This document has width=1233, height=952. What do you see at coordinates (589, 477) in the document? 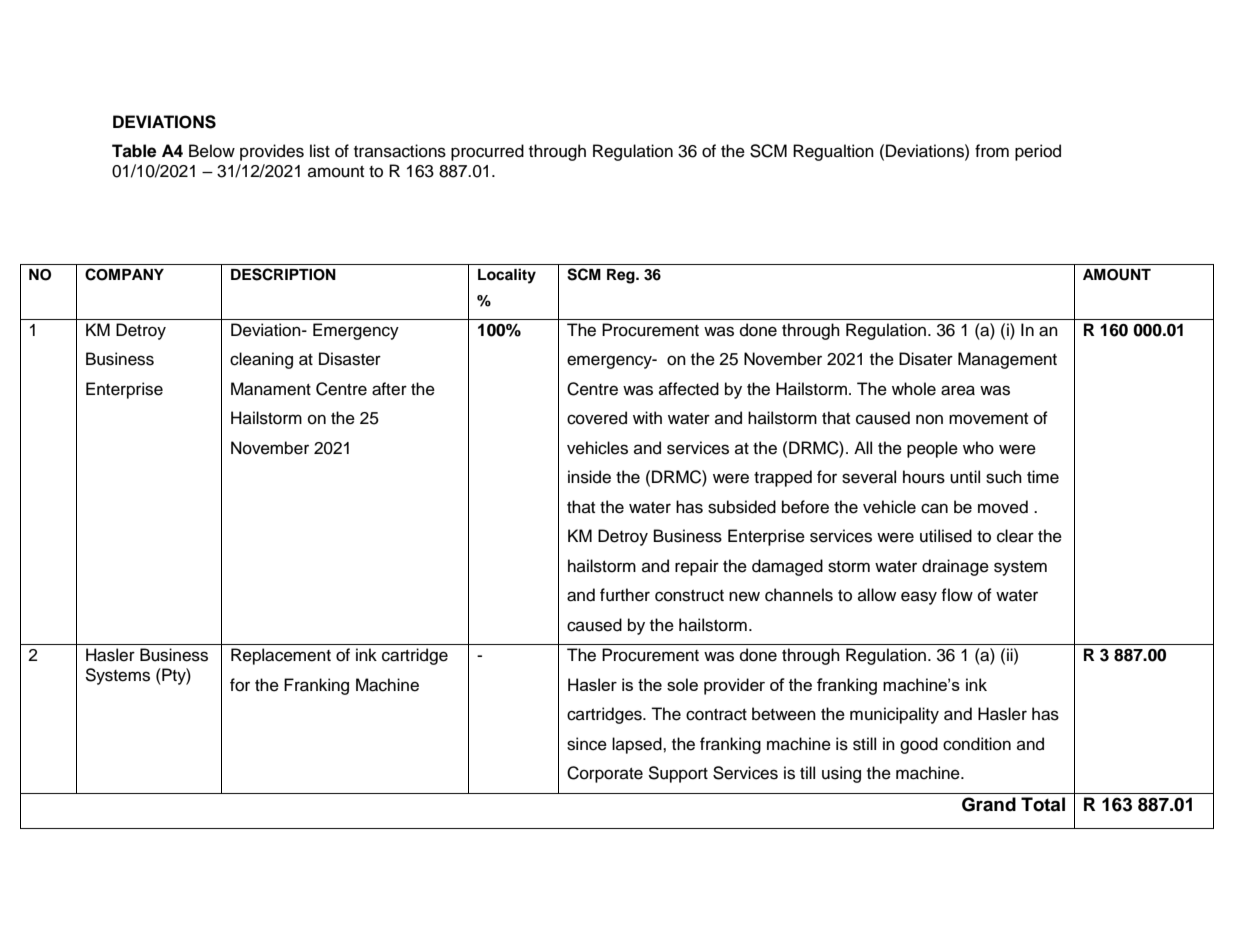
I see `inside` at bounding box center [589, 477].
